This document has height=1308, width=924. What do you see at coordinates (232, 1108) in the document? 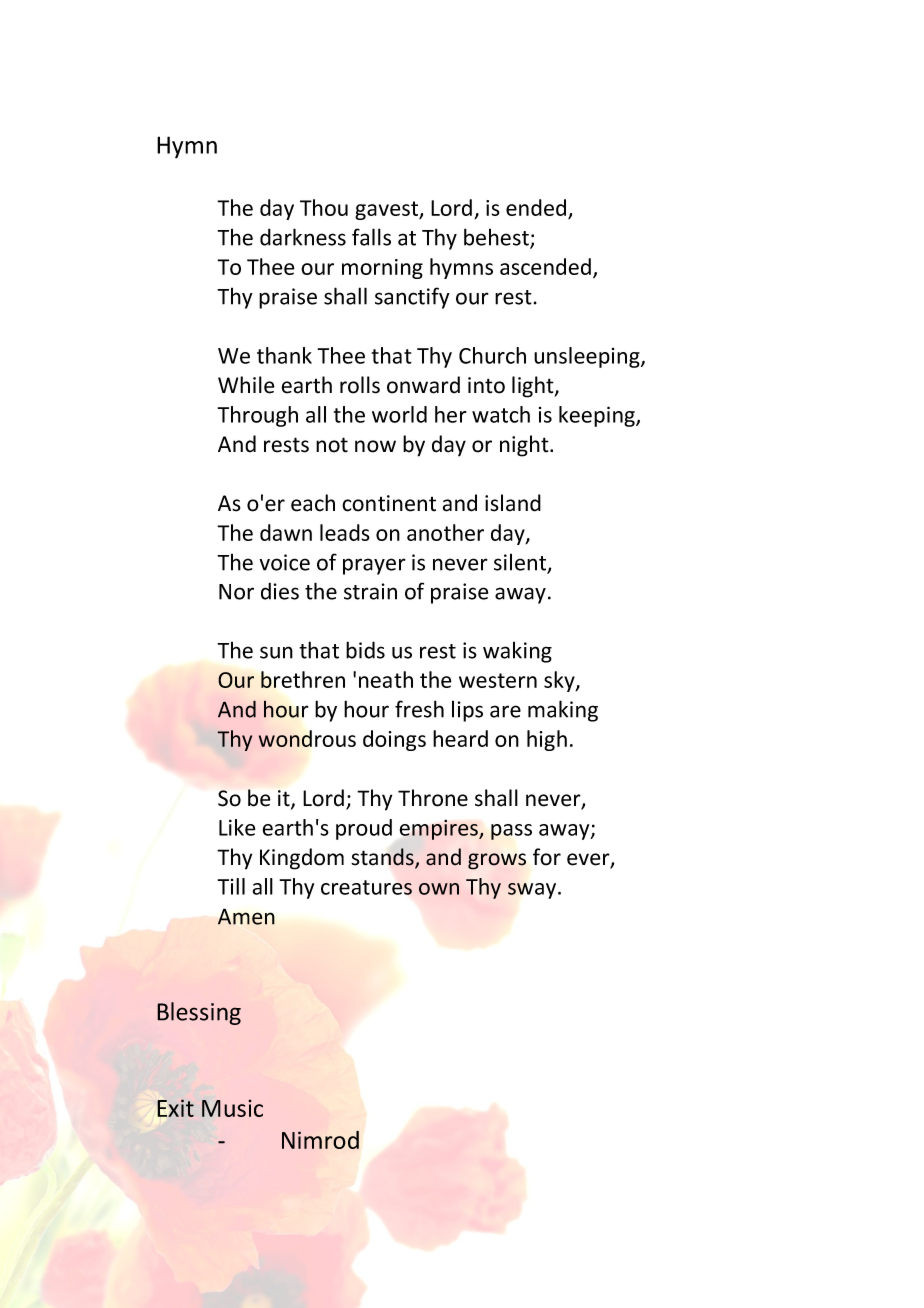
I see `Music` at bounding box center [232, 1108].
